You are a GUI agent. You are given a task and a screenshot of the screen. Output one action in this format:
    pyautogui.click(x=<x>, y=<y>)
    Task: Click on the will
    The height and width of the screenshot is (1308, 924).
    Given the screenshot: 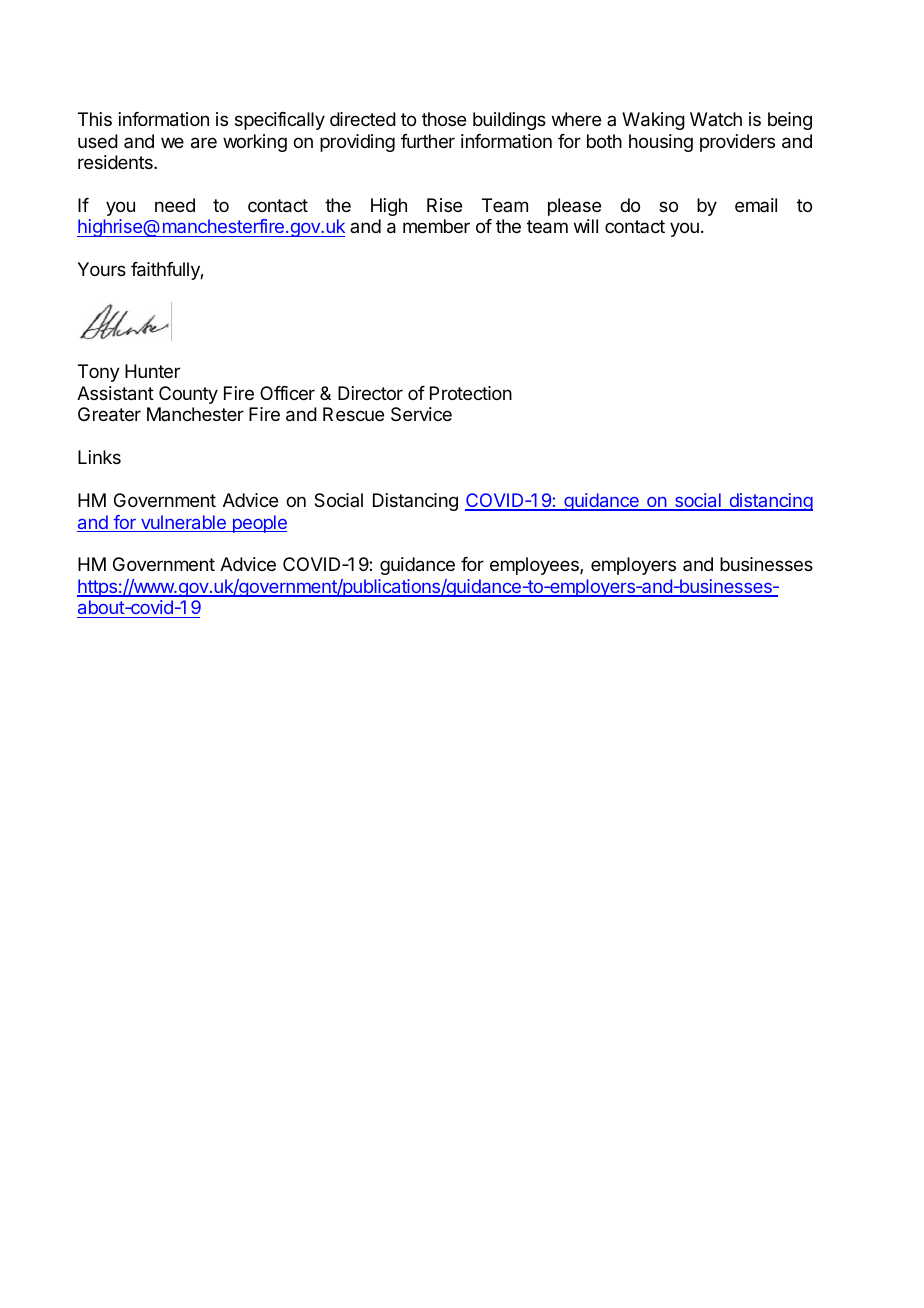 What is the action you would take?
    pyautogui.click(x=586, y=226)
